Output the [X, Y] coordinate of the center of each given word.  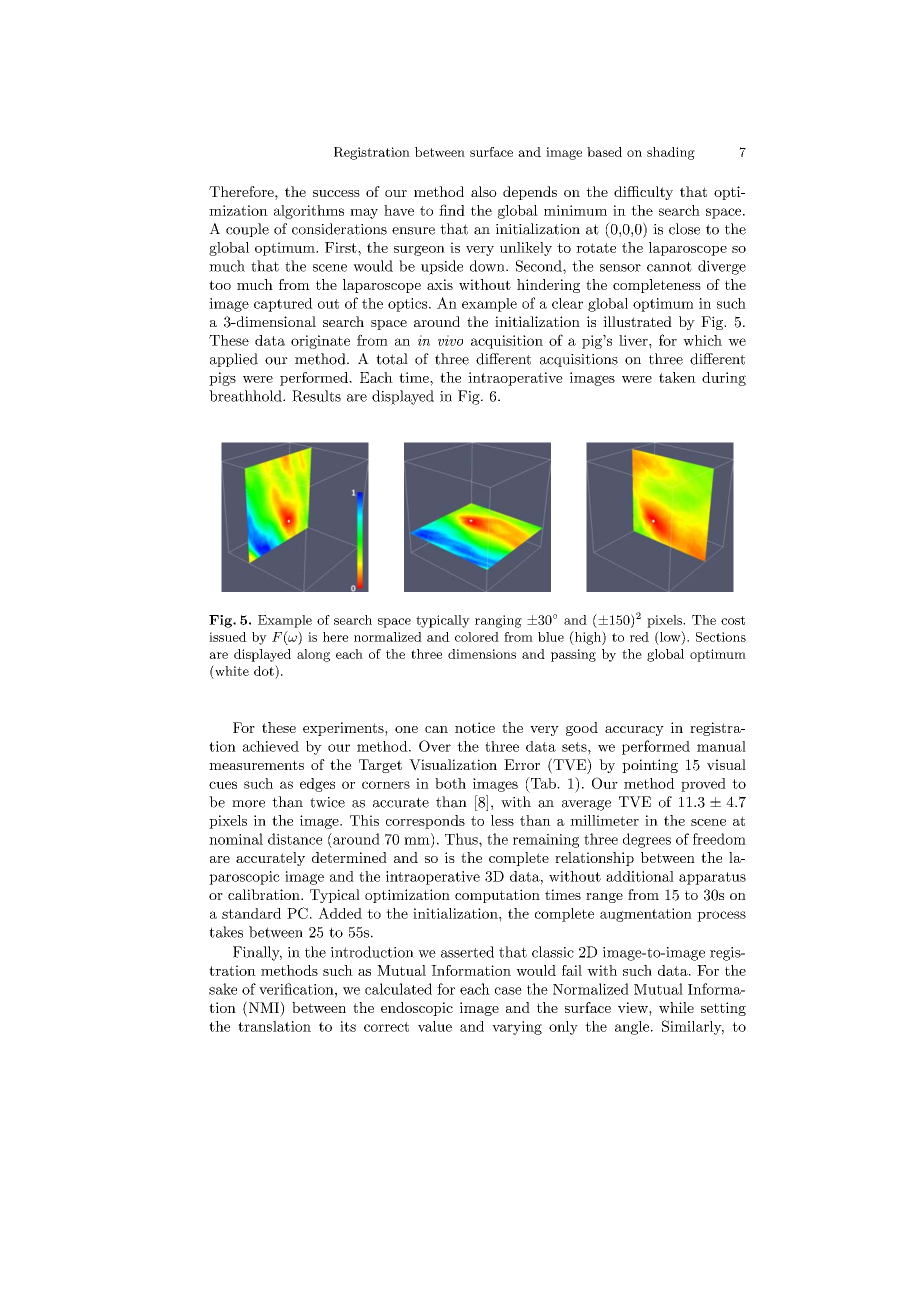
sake [223, 989]
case [508, 991]
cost [733, 620]
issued [228, 637]
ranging [498, 621]
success [336, 193]
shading [671, 153]
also [484, 191]
